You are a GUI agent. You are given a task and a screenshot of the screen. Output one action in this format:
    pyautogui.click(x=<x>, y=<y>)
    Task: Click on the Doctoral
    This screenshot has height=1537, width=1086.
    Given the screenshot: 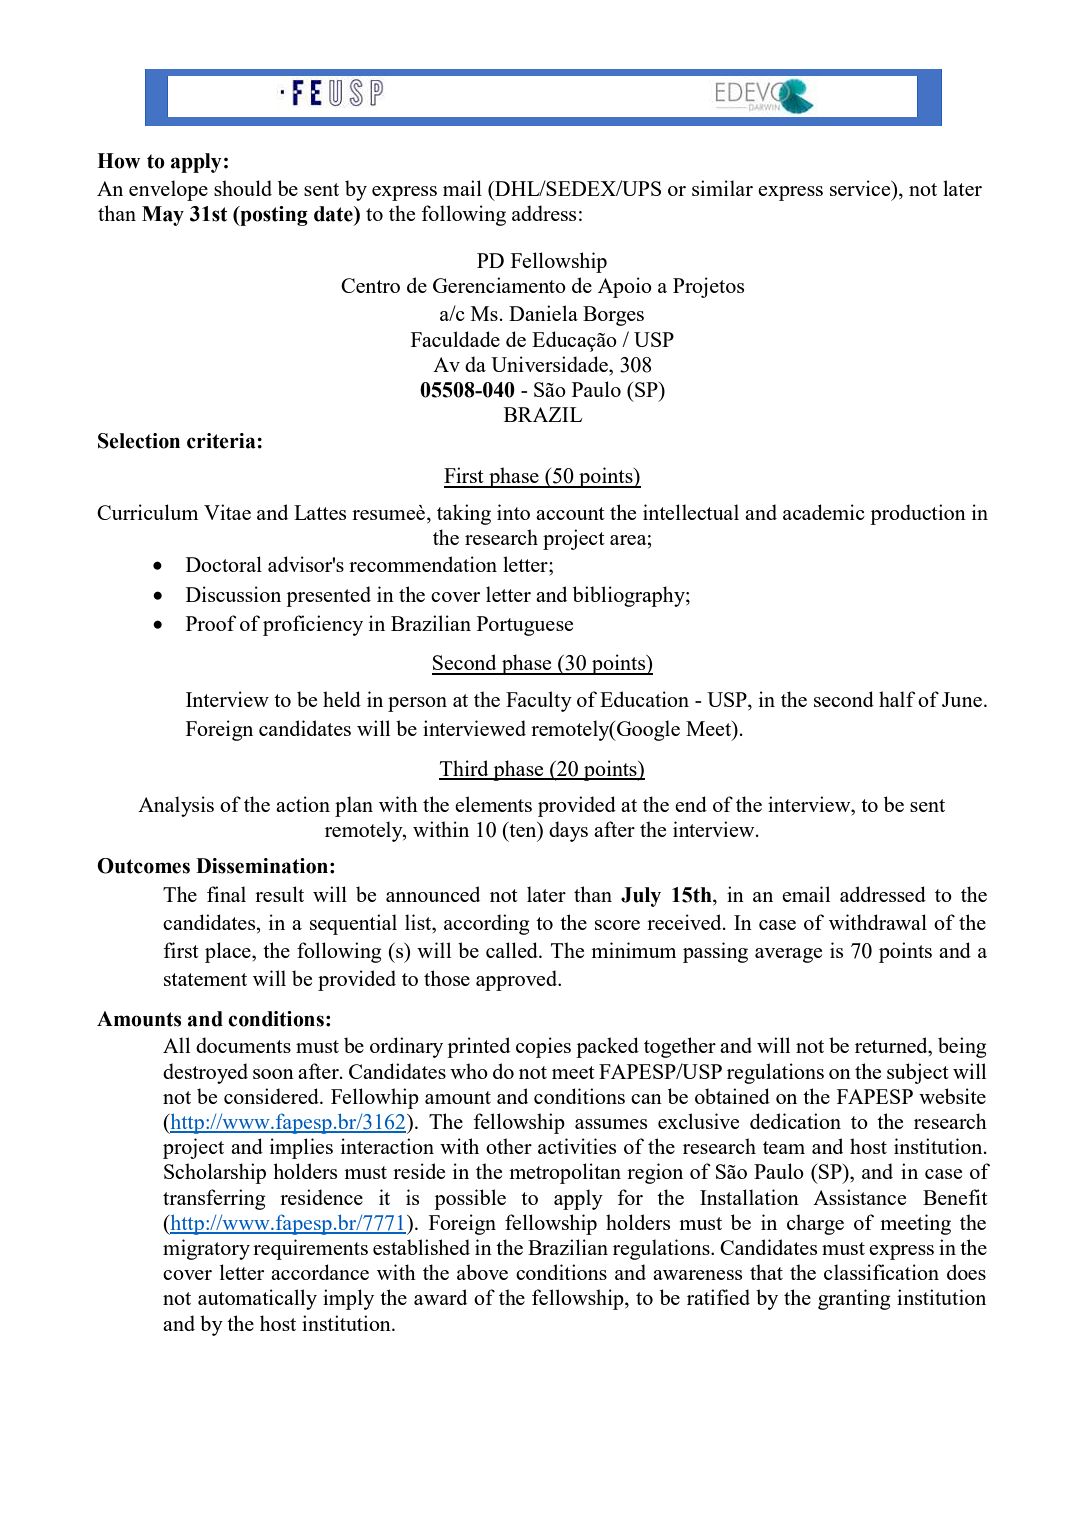 What is the action you would take?
    pyautogui.click(x=224, y=564)
